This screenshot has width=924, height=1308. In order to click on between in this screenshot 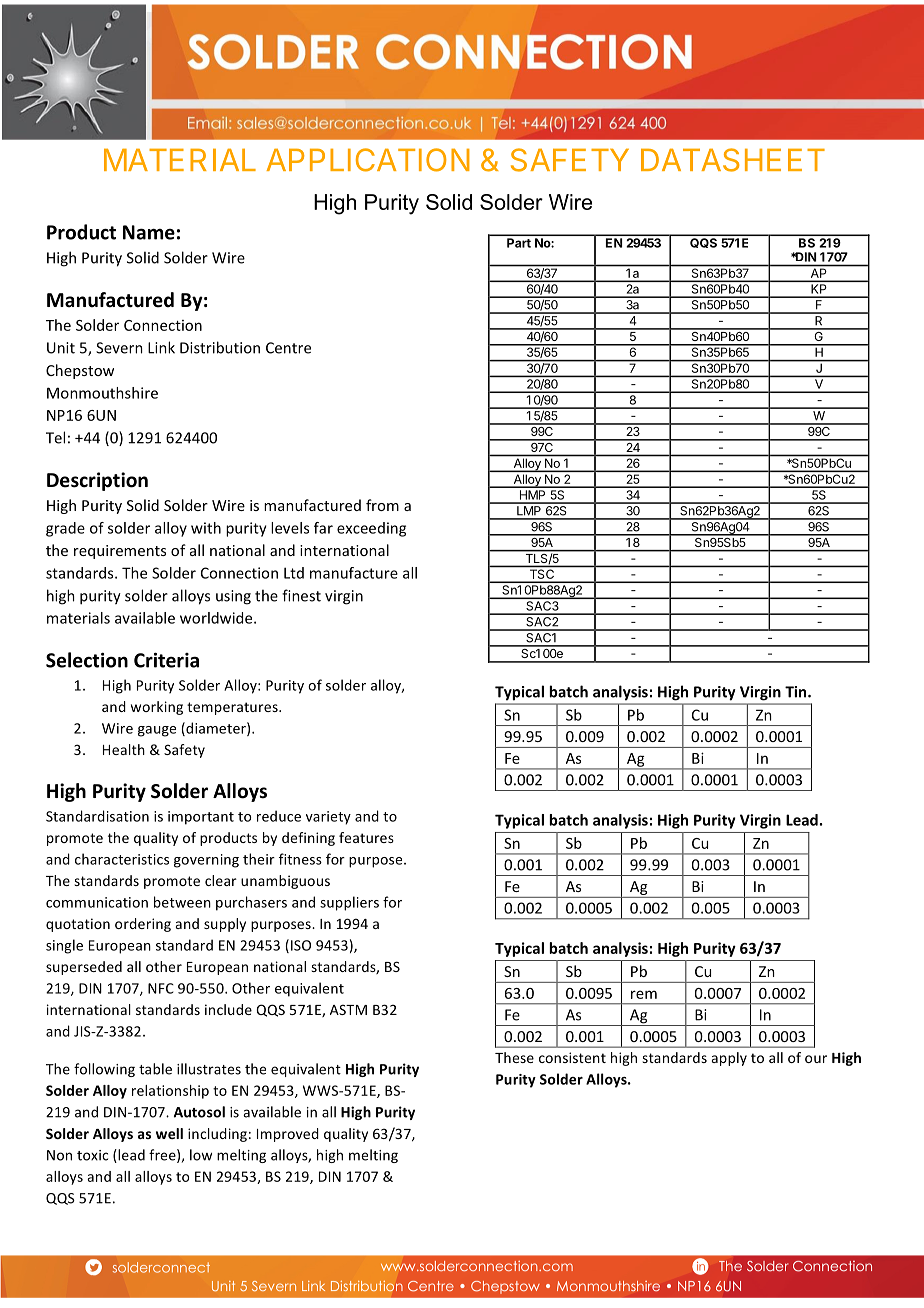, I will do `click(182, 902)`.
